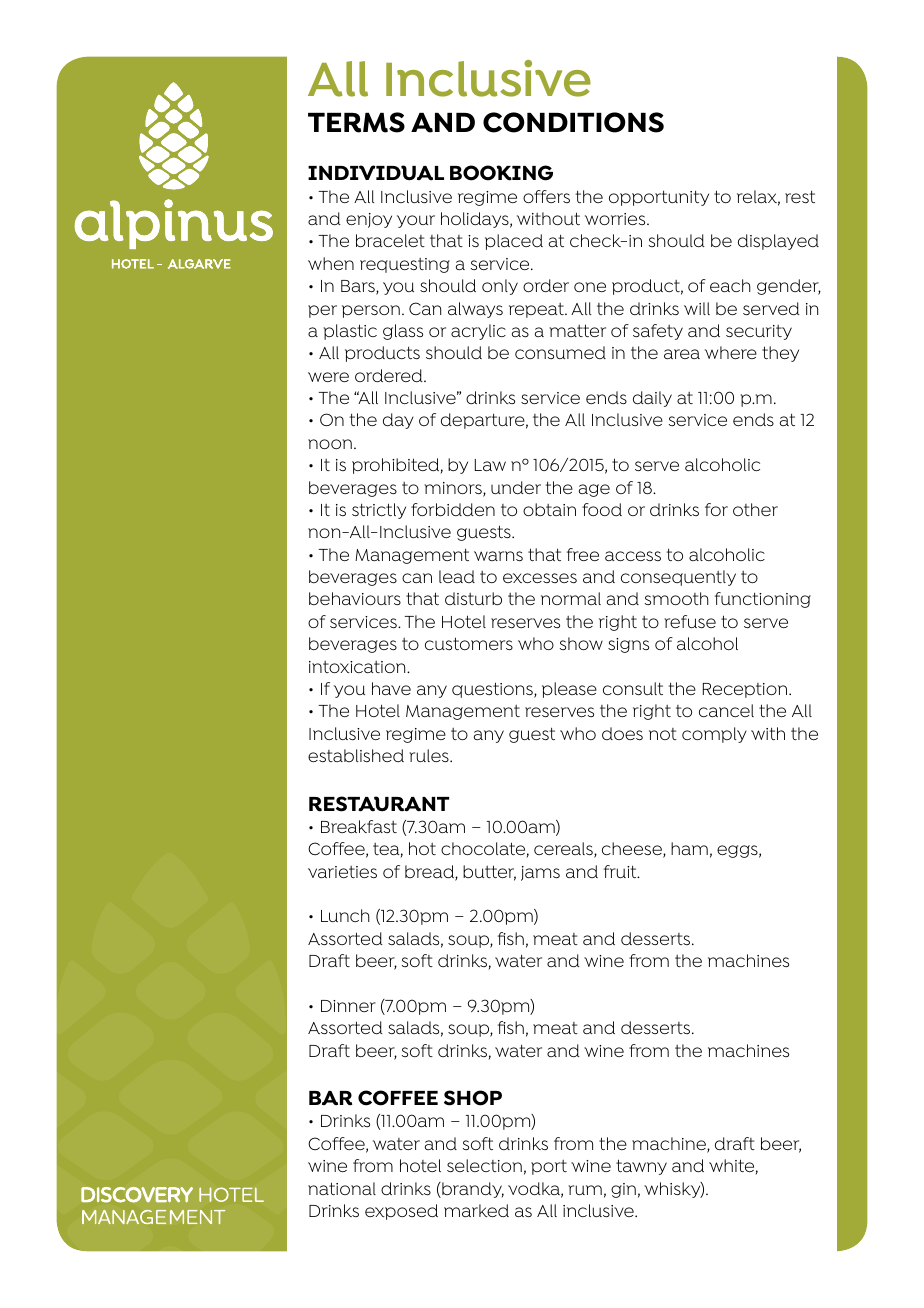  I want to click on rum, so click(585, 1190).
